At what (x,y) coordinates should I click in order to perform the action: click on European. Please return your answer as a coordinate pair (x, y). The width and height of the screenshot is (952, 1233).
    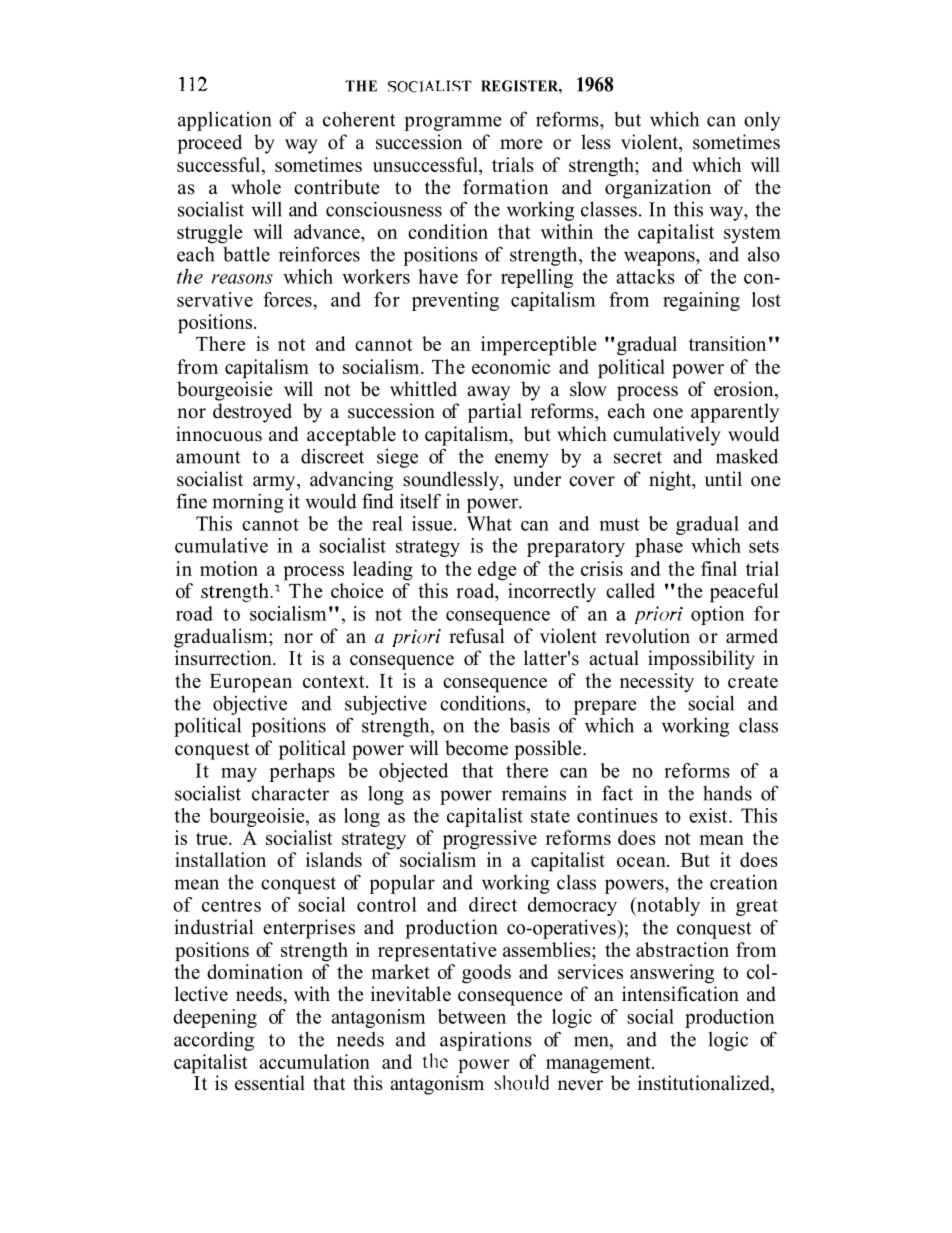
    Looking at the image, I should click on (251, 683).
